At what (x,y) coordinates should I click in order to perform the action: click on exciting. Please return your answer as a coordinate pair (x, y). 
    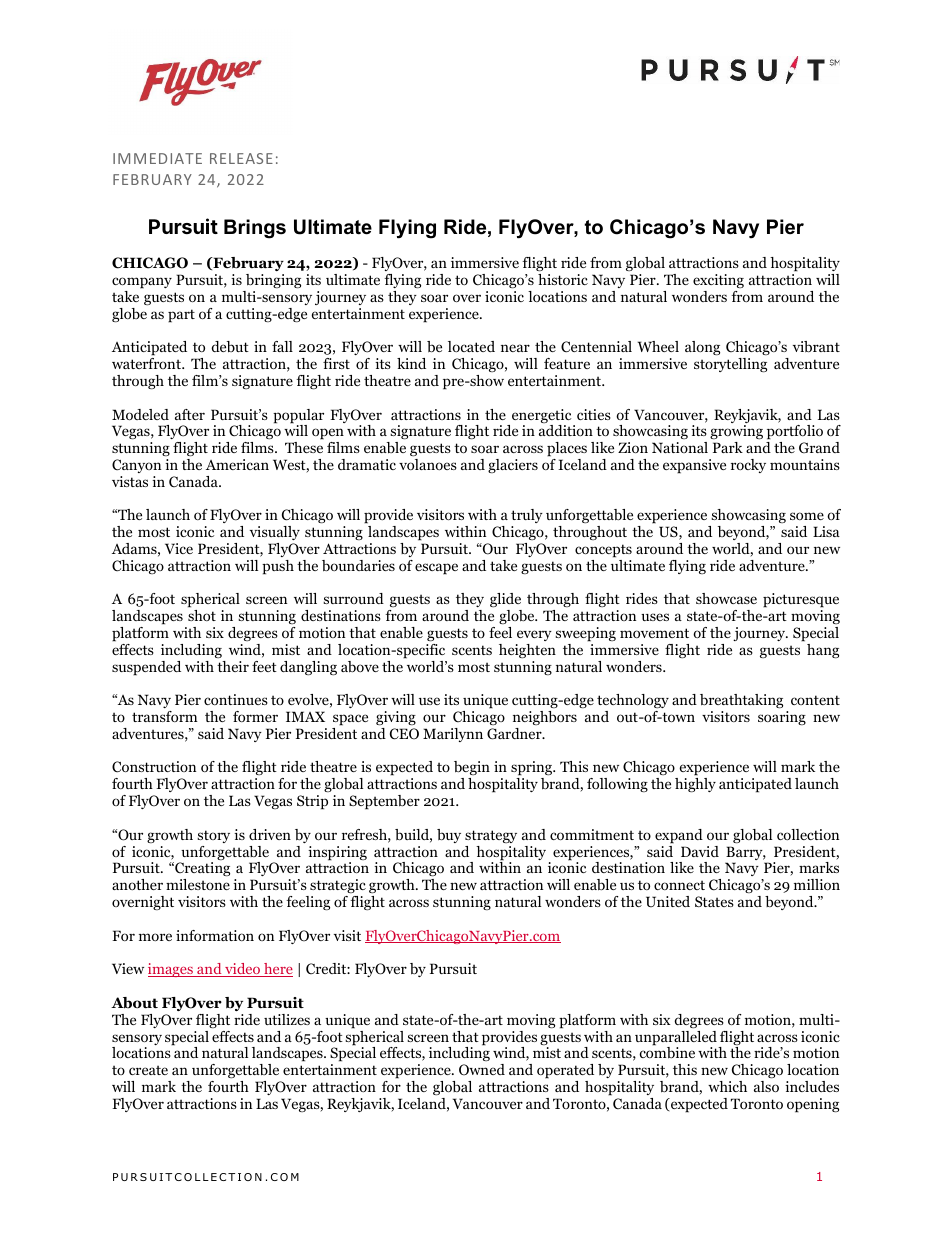
    Looking at the image, I should click on (718, 281).
